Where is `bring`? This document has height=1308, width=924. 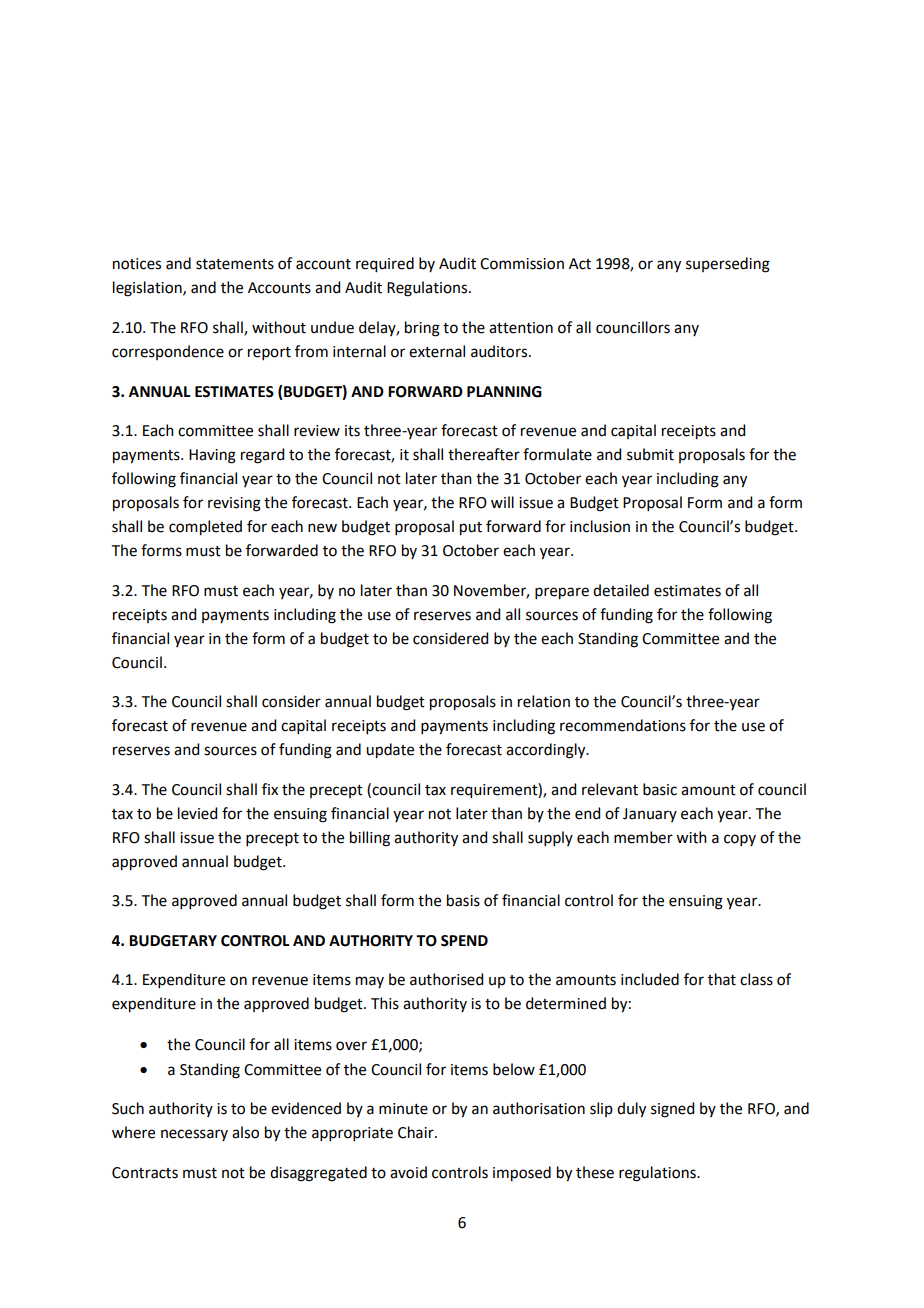
bring is located at coordinates (422, 329).
